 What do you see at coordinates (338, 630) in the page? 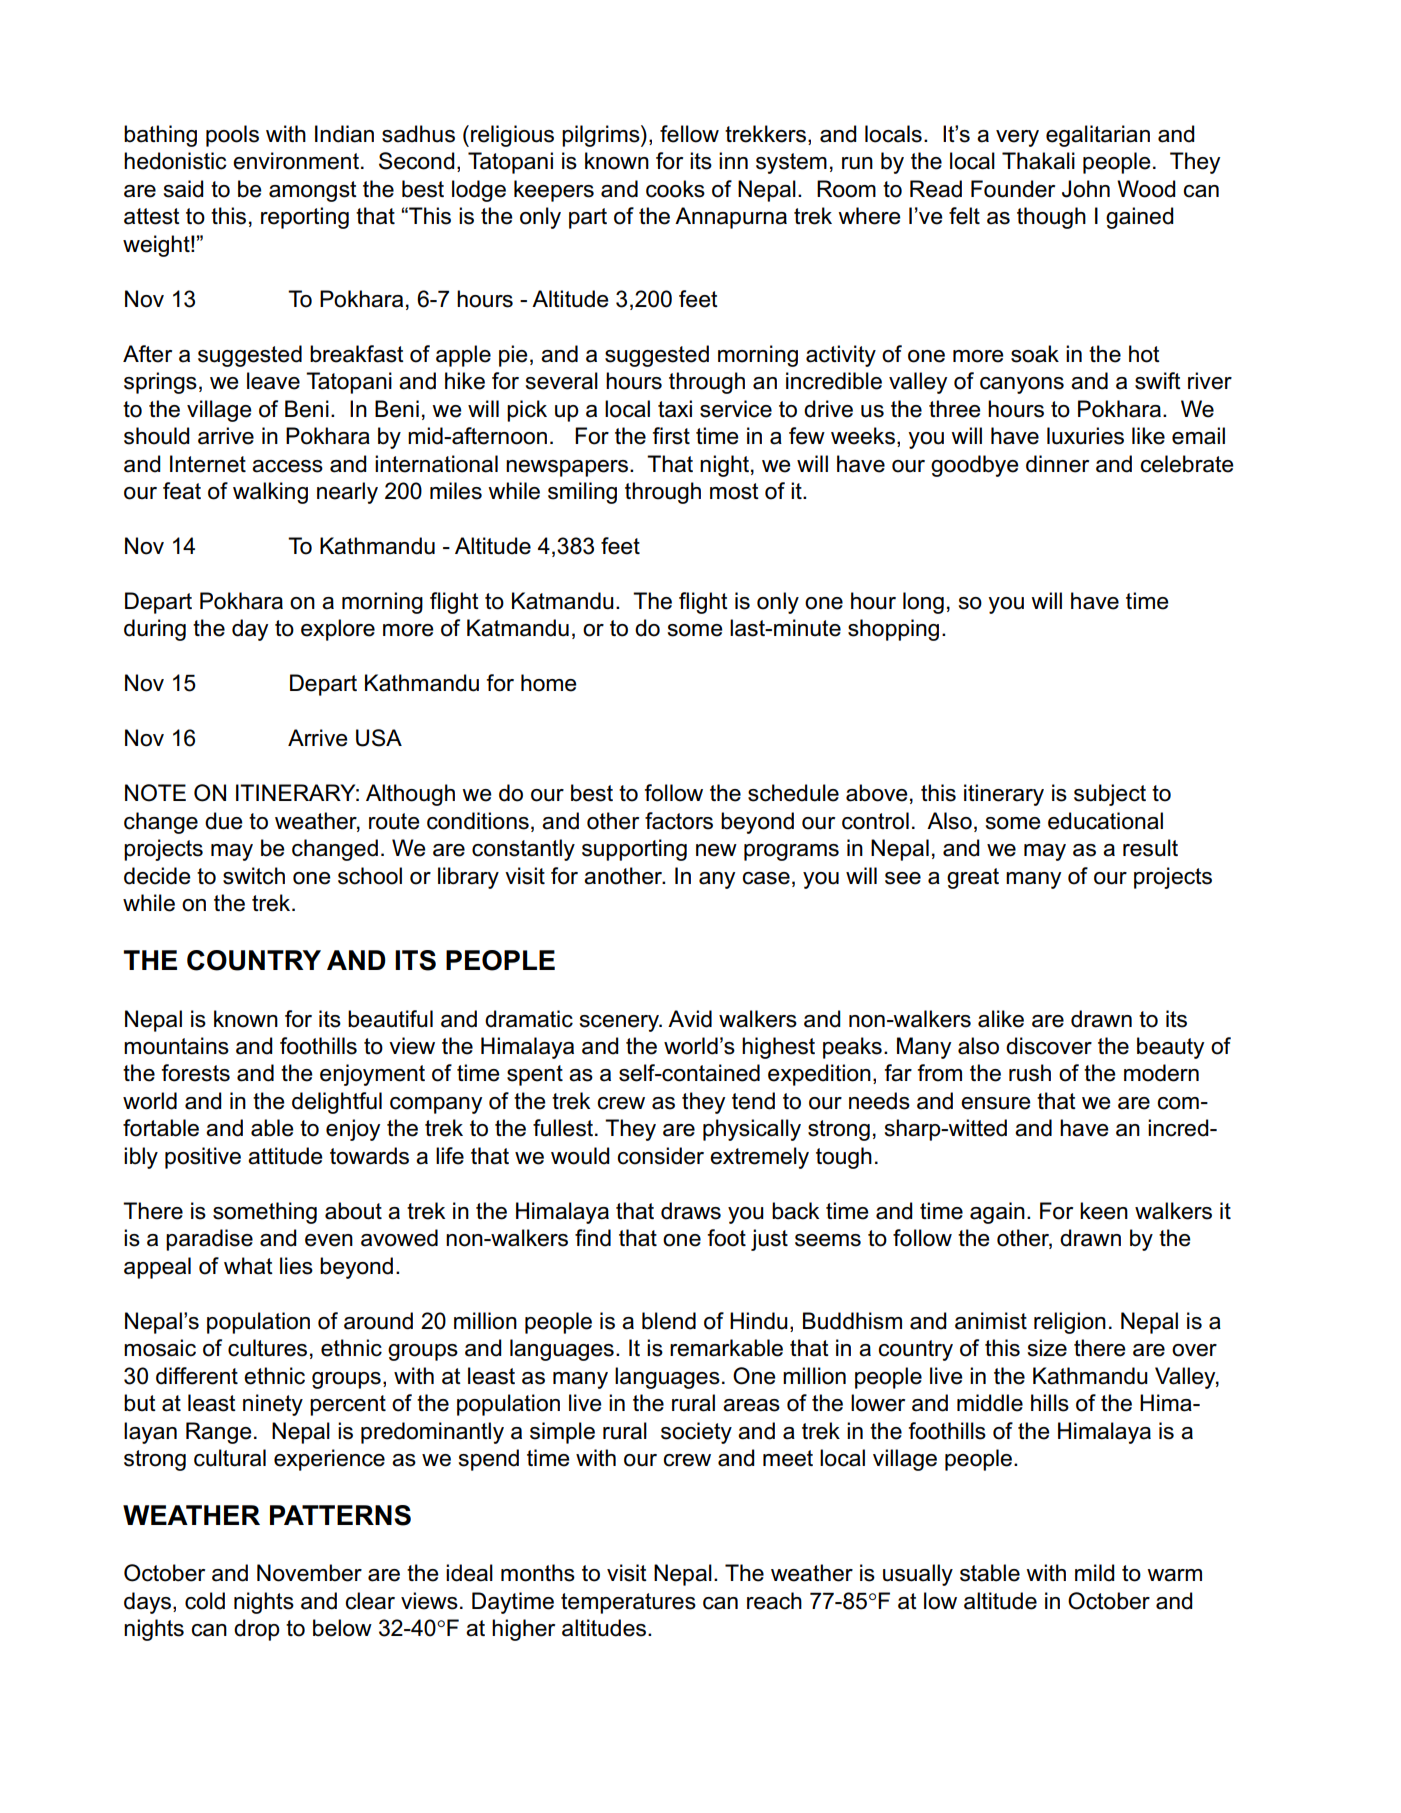
I see `explore` at bounding box center [338, 630].
